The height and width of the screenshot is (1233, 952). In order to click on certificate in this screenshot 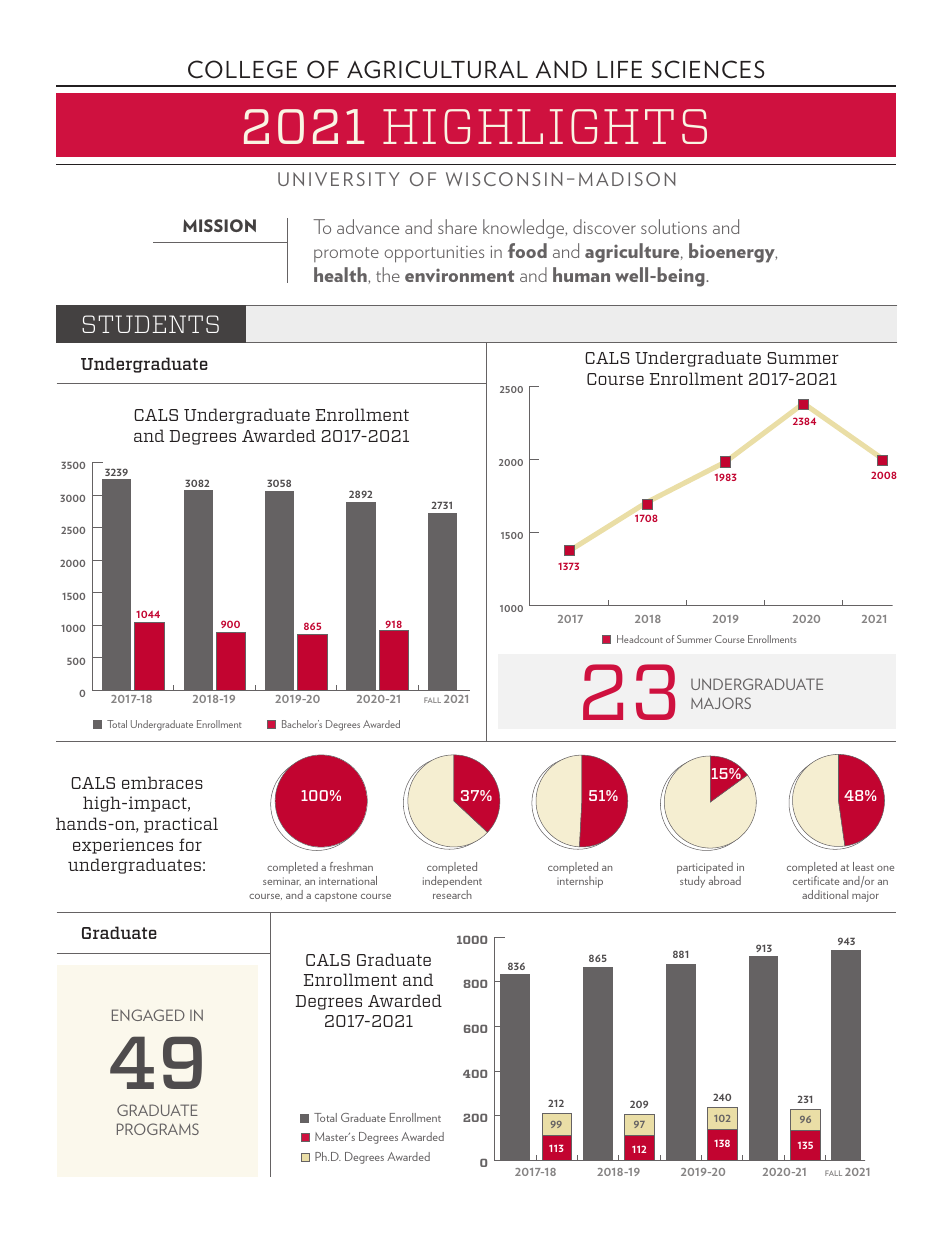, I will do `click(816, 880)`.
